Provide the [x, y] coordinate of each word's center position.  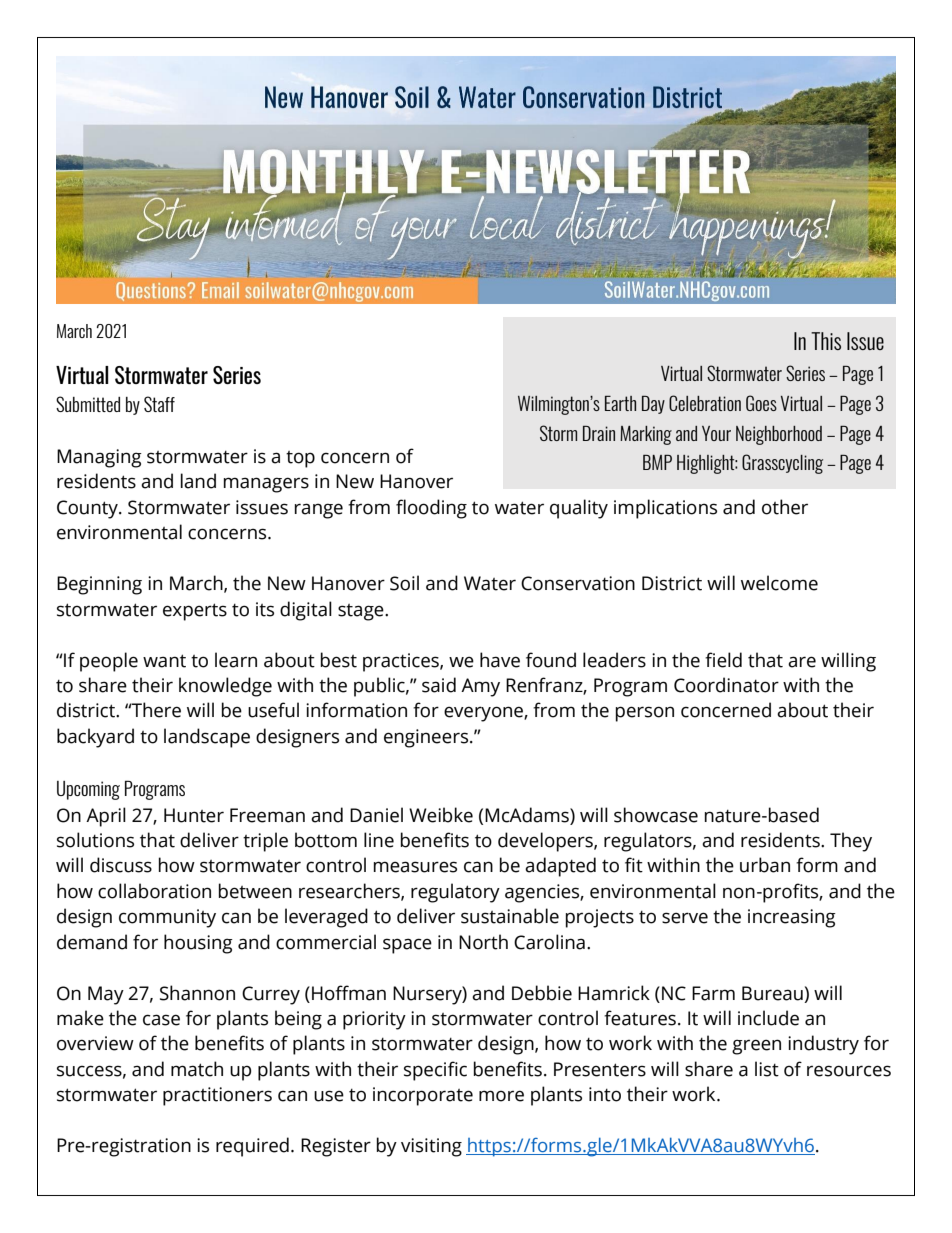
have [500, 660]
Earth [620, 403]
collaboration [154, 891]
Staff [159, 404]
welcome [779, 583]
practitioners [217, 1096]
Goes [761, 403]
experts [195, 612]
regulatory [455, 893]
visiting [431, 1147]
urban [765, 865]
